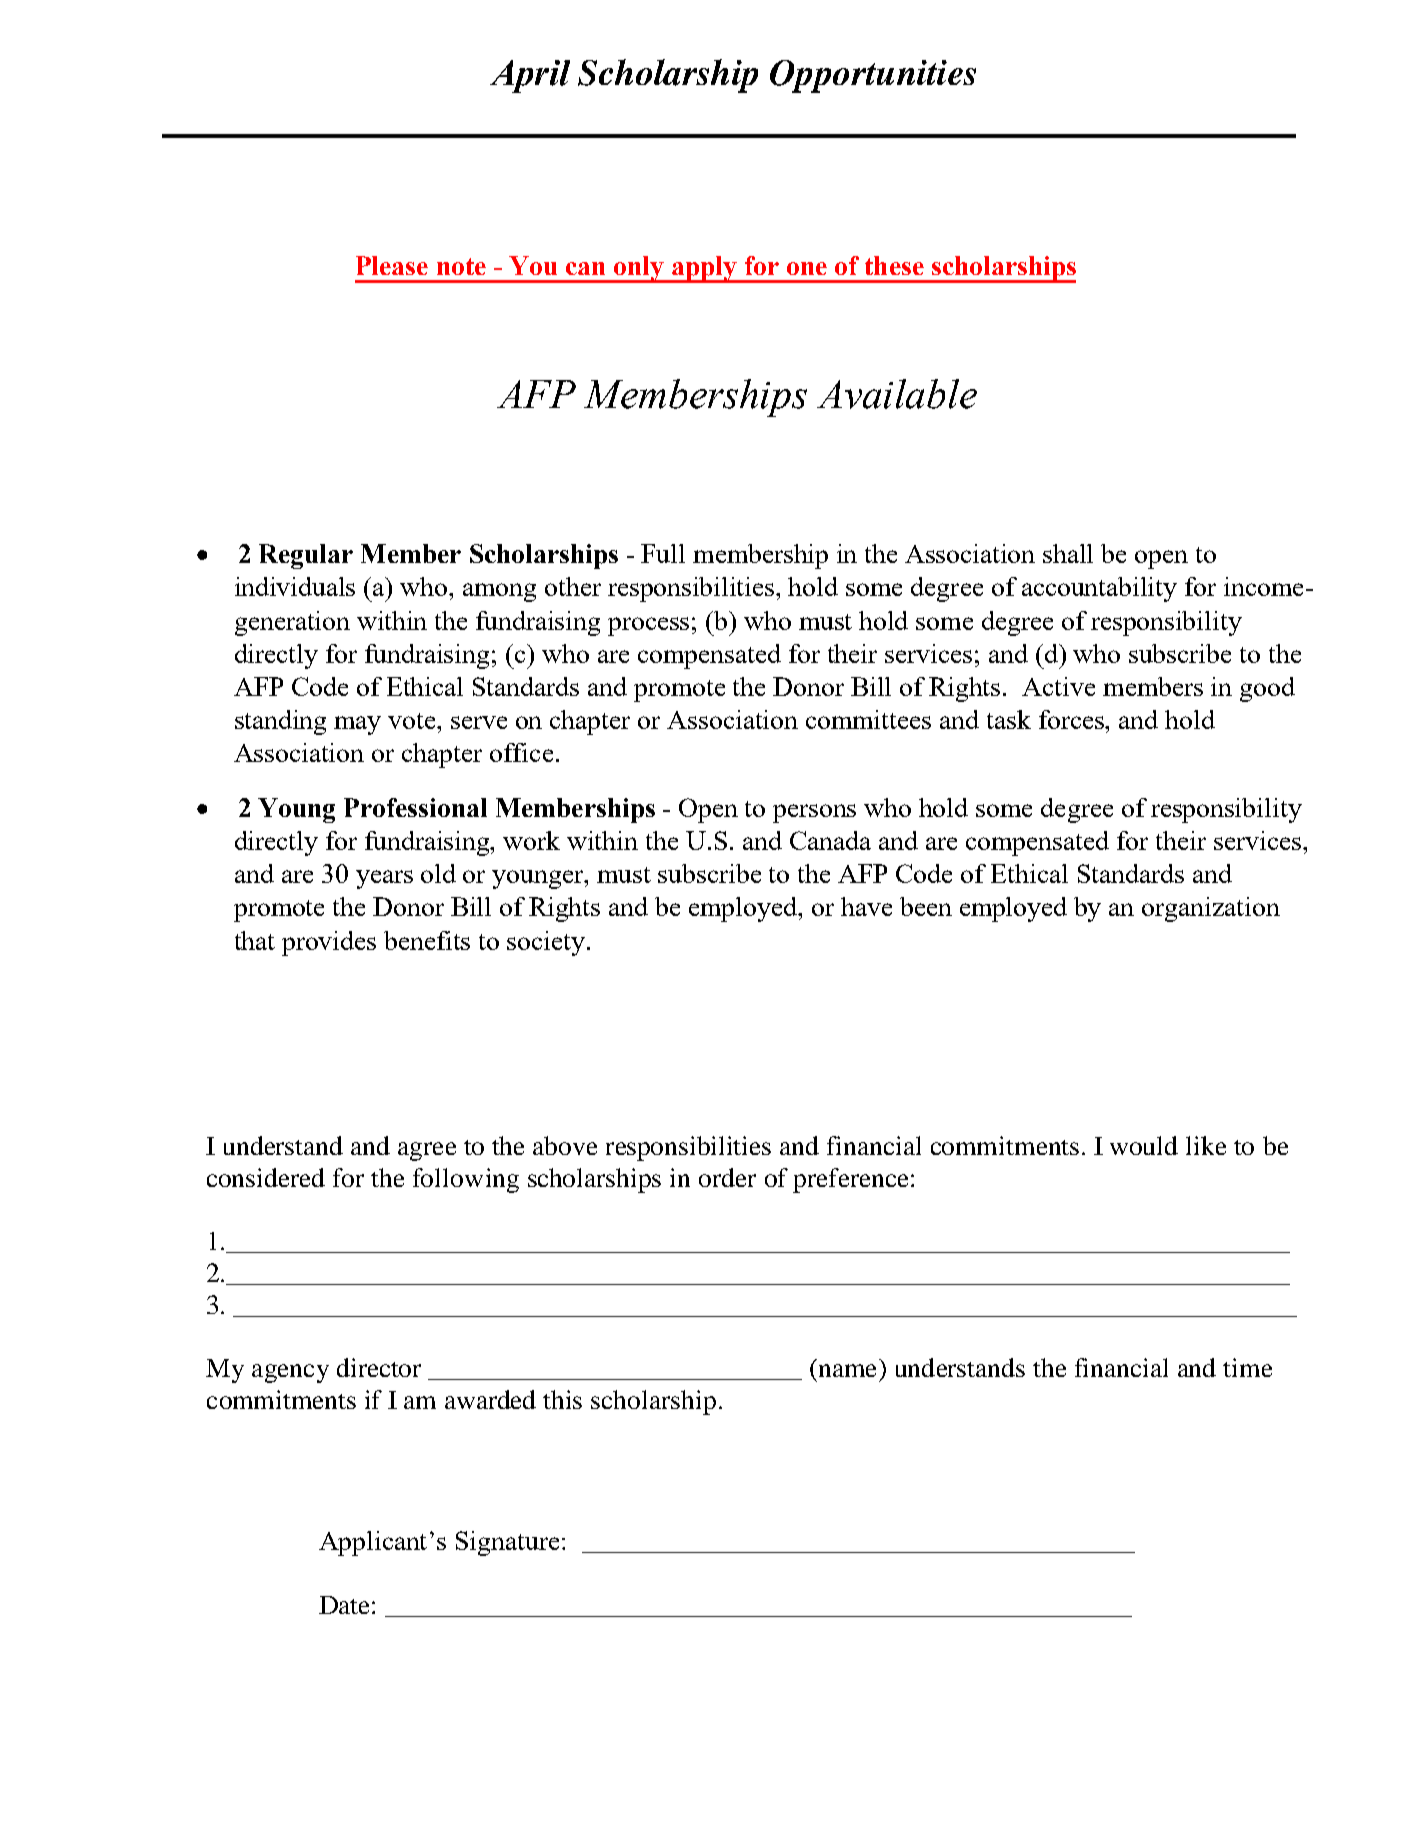 This screenshot has width=1408, height=1822. Describe the element at coordinates (507, 1543) in the screenshot. I see `Signature` at that location.
